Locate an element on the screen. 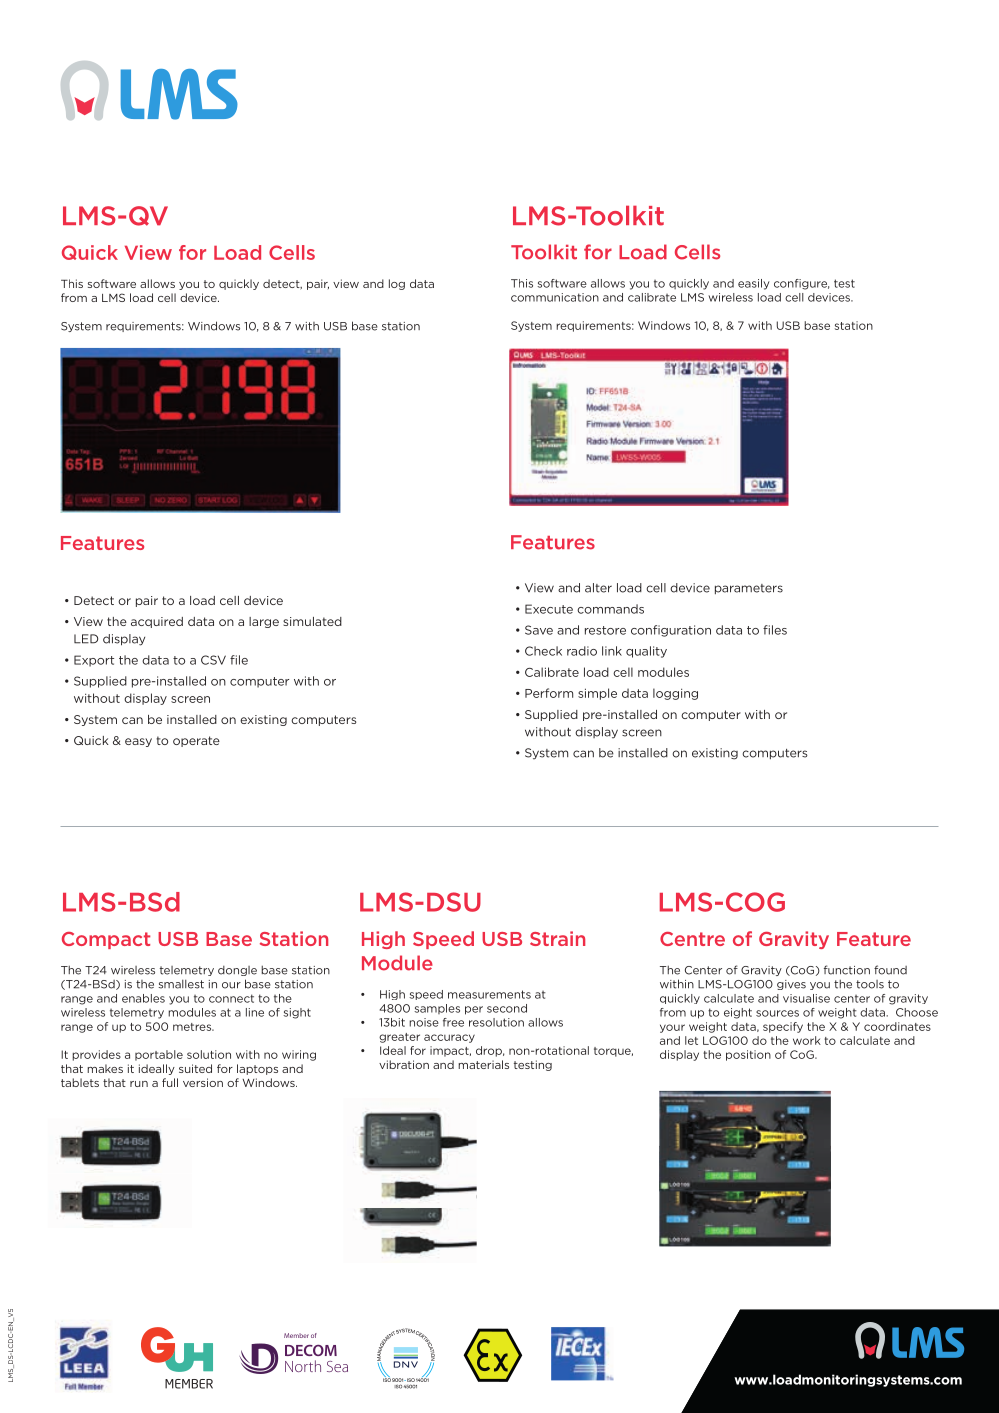 Image resolution: width=999 pixels, height=1413 pixels. work is located at coordinates (807, 1040).
